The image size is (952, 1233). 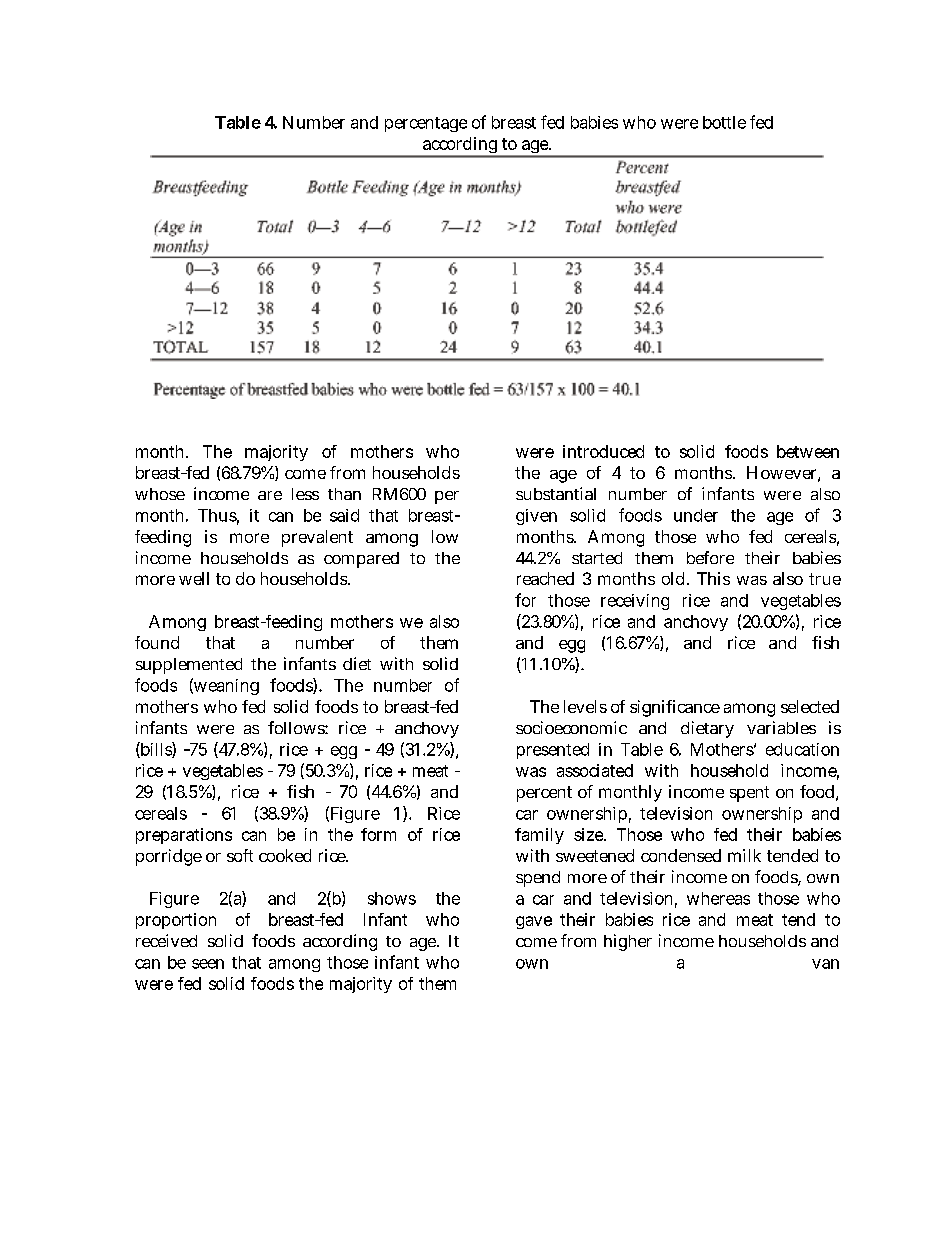 What do you see at coordinates (585, 706) in the page?
I see `levels` at bounding box center [585, 706].
